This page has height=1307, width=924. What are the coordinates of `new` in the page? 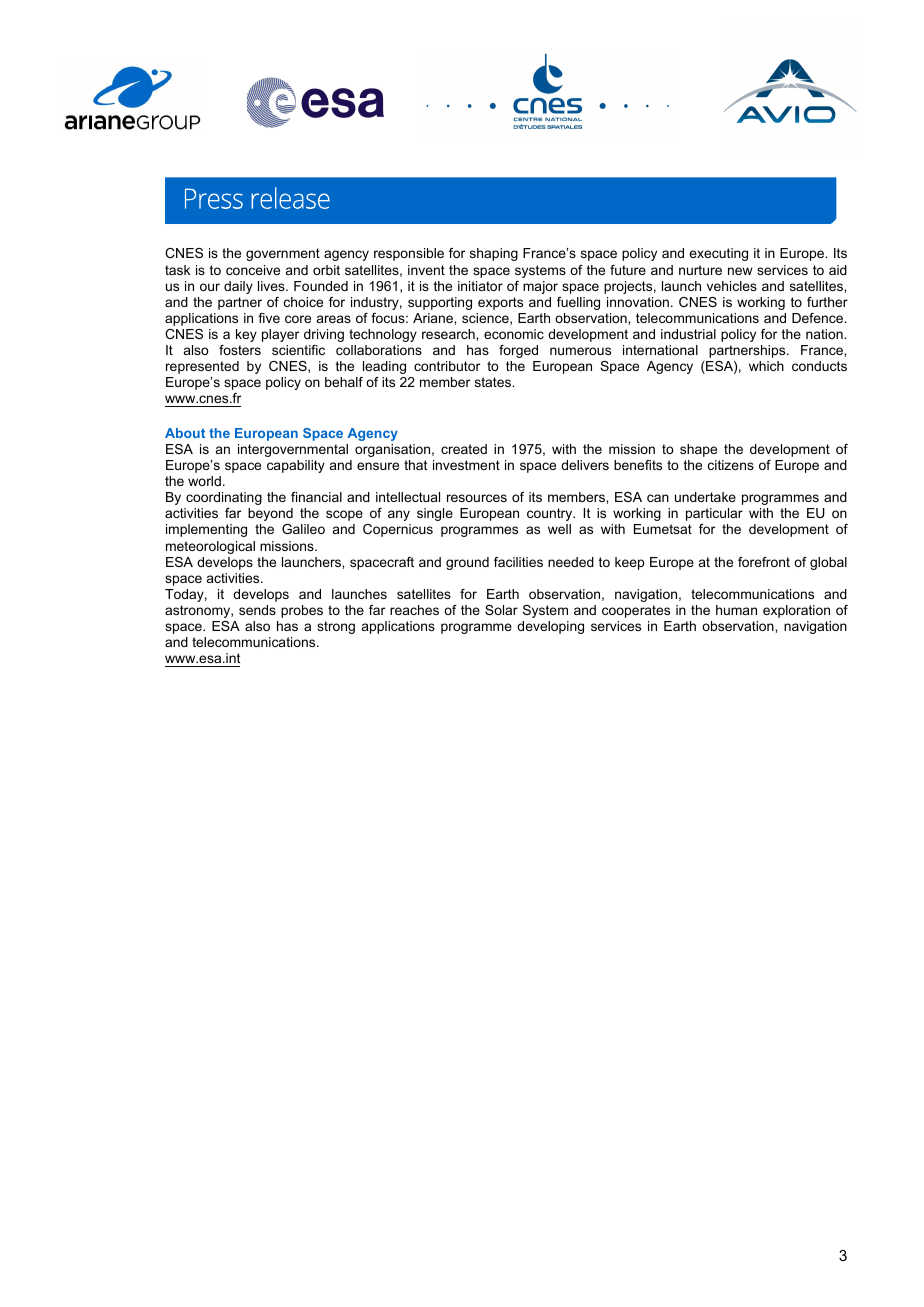 It's located at (740, 271).
